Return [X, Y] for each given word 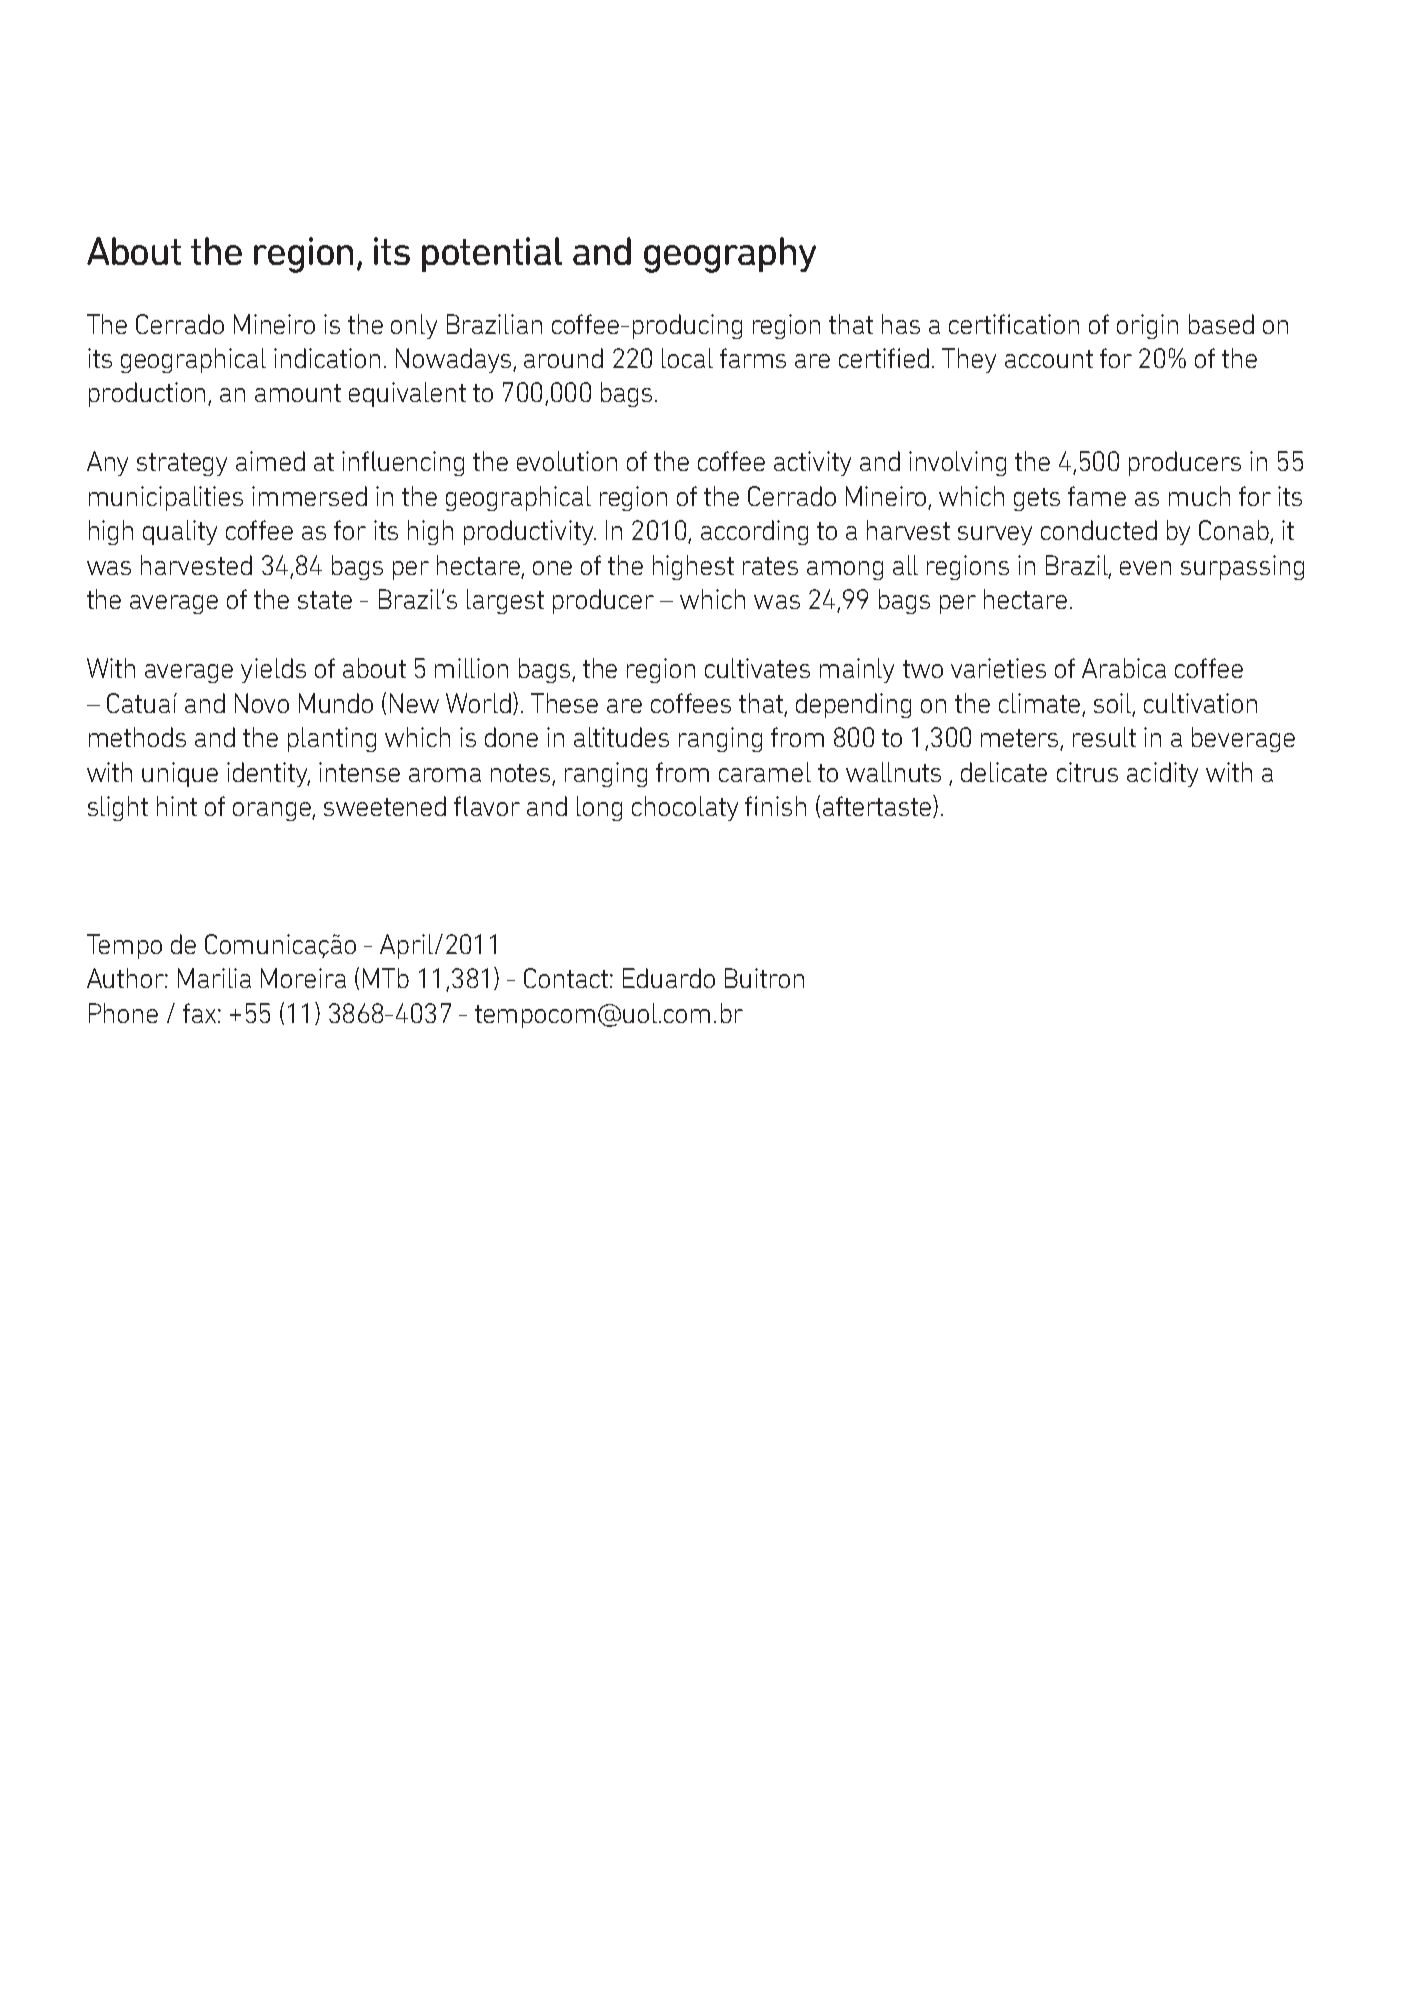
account [1049, 359]
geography [730, 255]
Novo [262, 703]
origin [1147, 326]
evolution [567, 461]
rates [770, 566]
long [599, 808]
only [414, 326]
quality [180, 532]
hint [177, 806]
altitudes [621, 737]
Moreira [303, 978]
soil [1114, 704]
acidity [1162, 774]
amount [298, 393]
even [1145, 568]
